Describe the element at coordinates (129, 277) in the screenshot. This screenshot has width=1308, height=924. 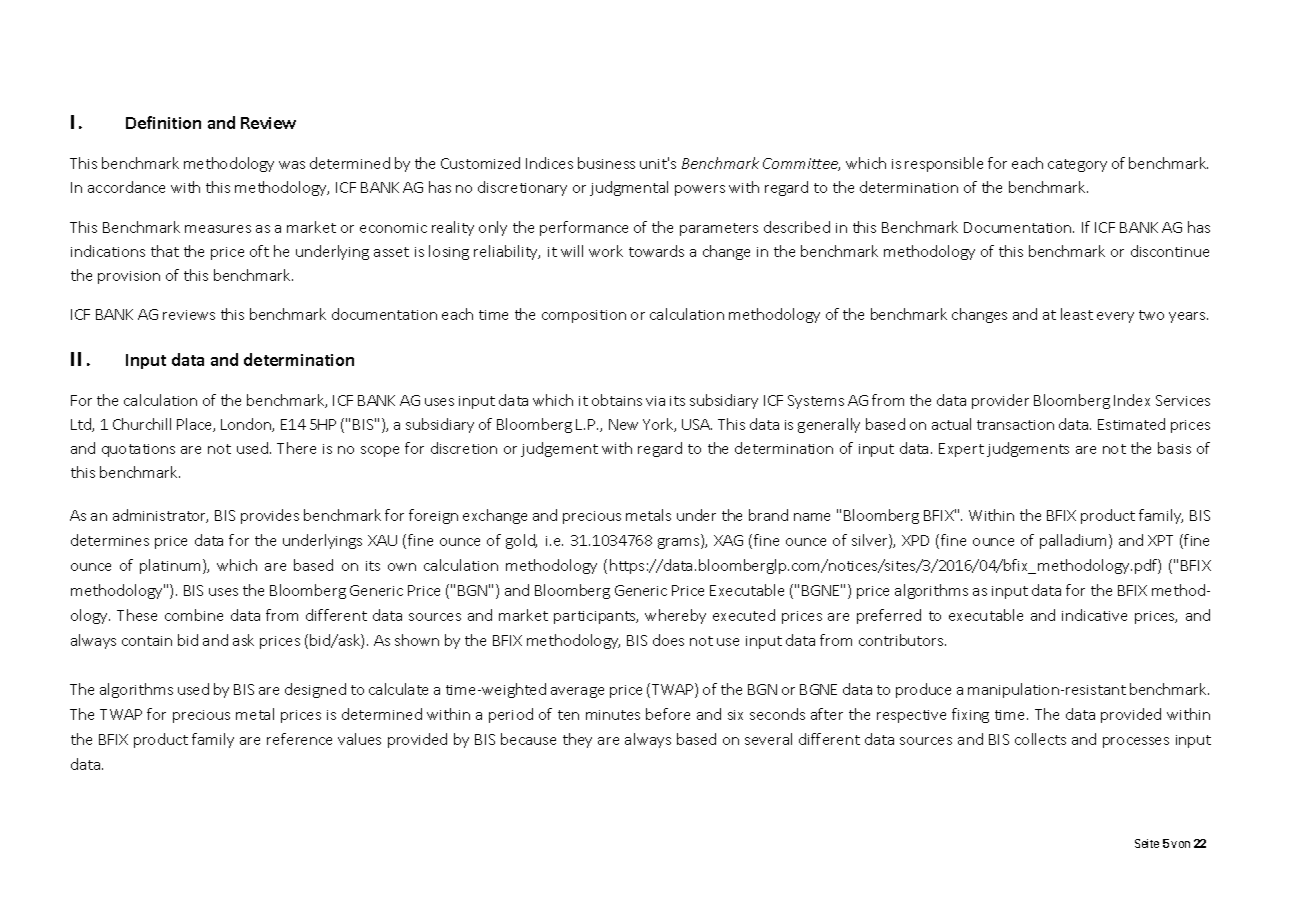
I see `provision` at that location.
